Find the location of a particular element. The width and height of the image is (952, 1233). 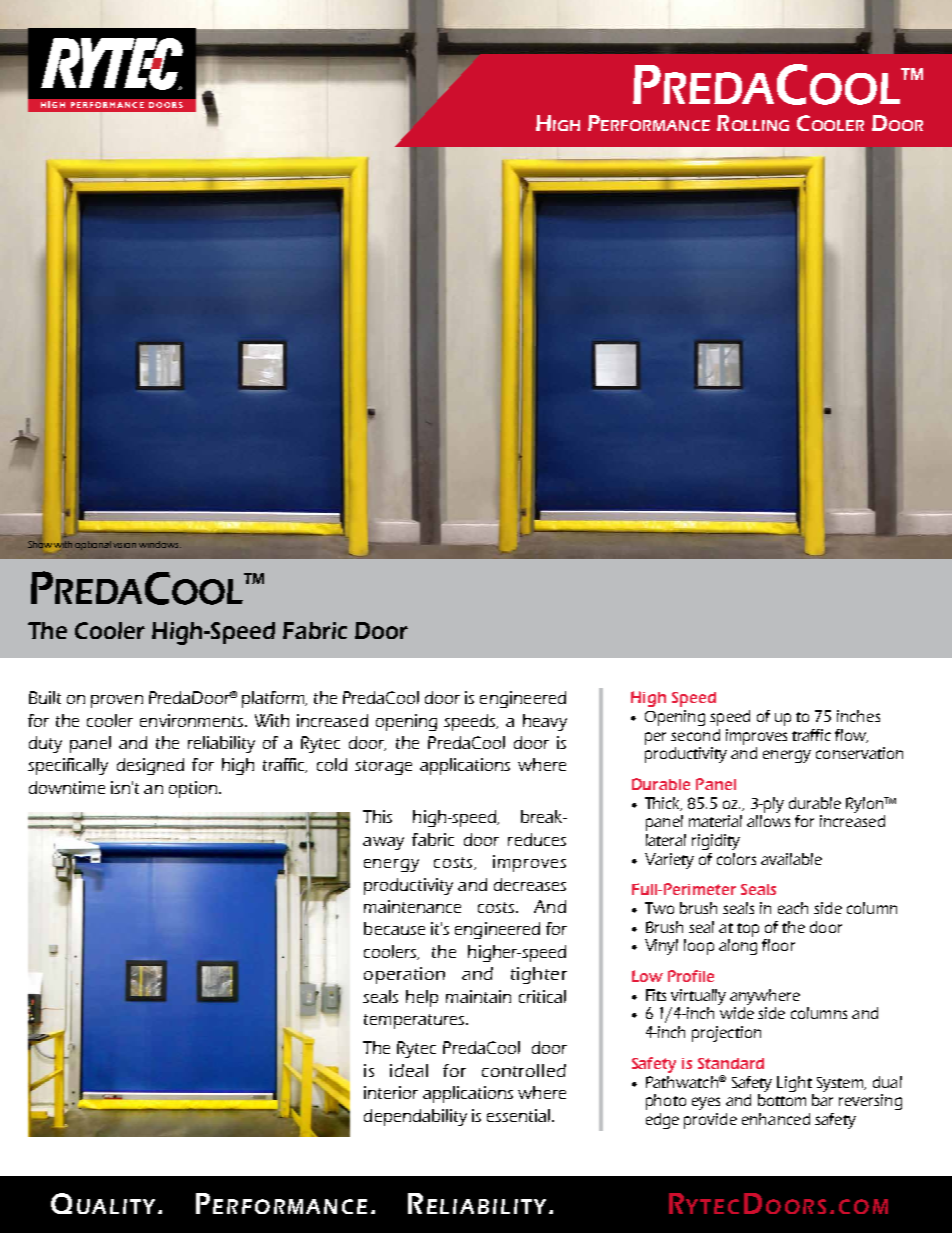

top is located at coordinates (748, 930).
